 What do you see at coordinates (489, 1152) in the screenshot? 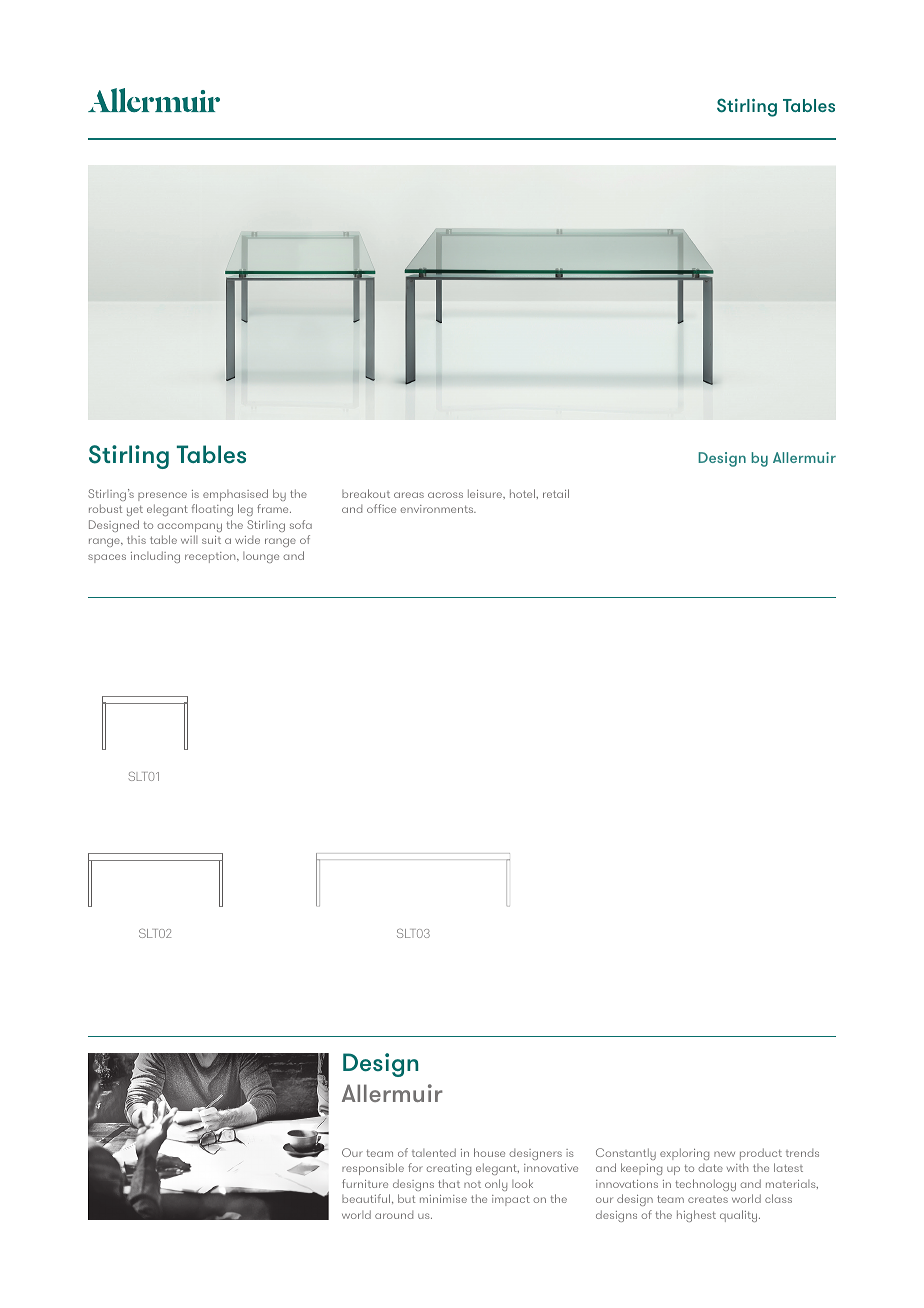
I see `house` at bounding box center [489, 1152].
